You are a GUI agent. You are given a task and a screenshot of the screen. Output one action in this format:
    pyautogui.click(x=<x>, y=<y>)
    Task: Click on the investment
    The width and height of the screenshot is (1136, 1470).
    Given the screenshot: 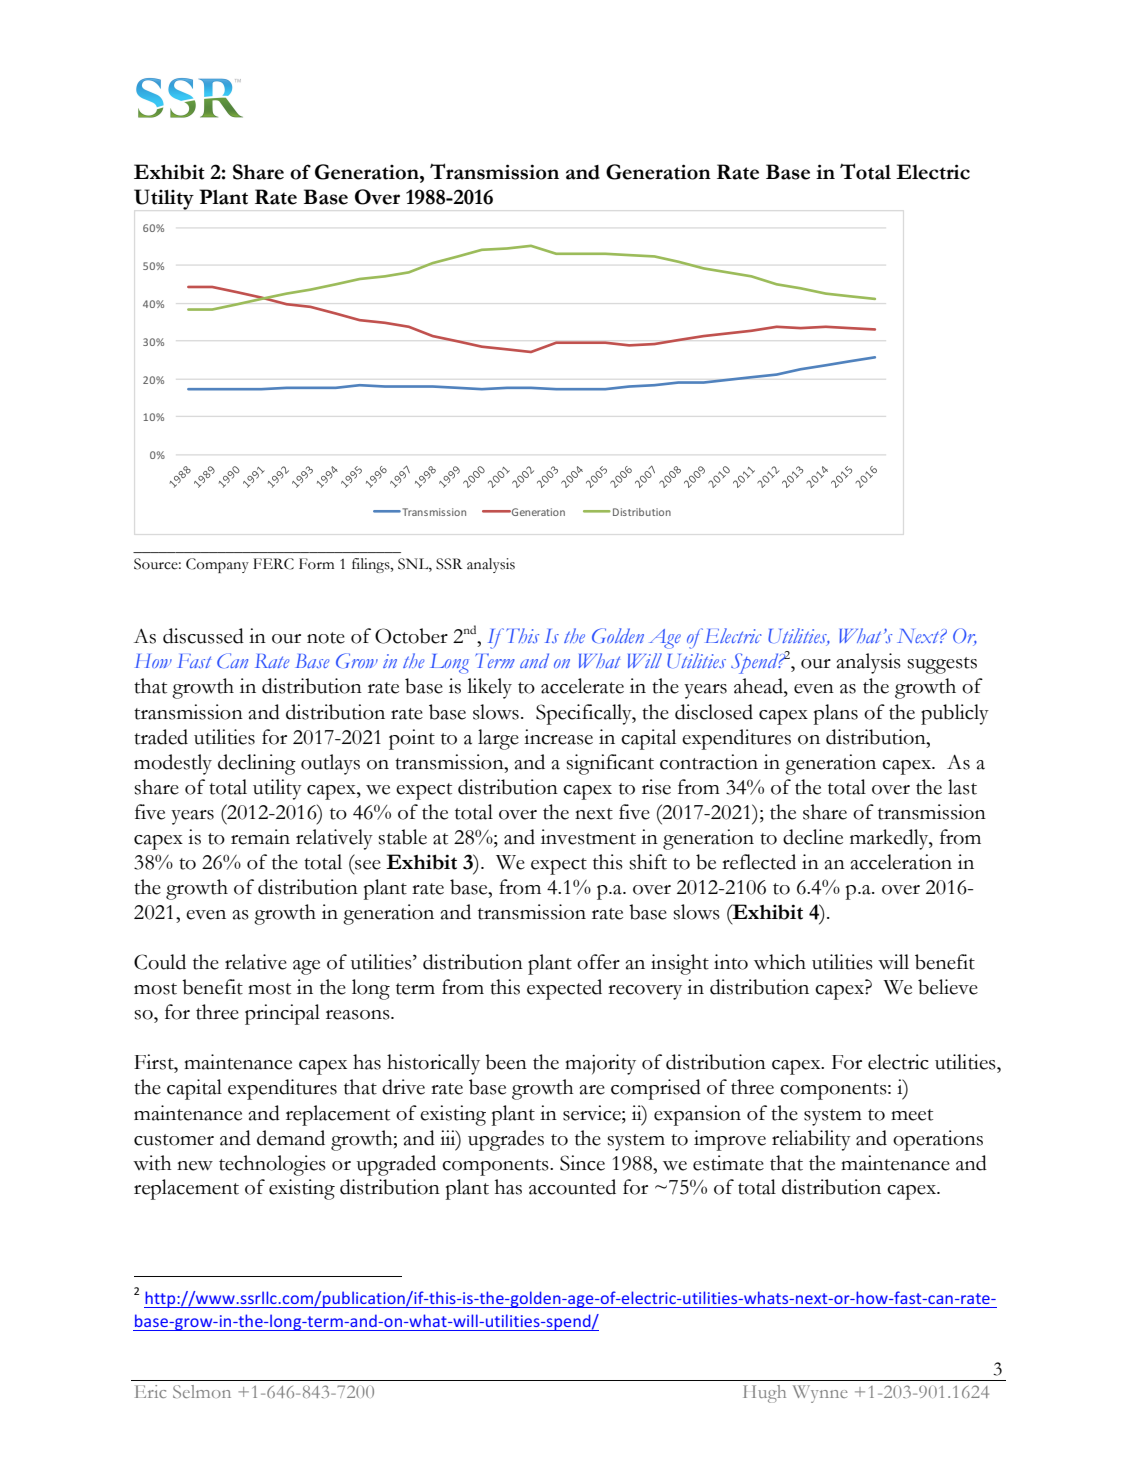 What is the action you would take?
    pyautogui.click(x=588, y=837)
